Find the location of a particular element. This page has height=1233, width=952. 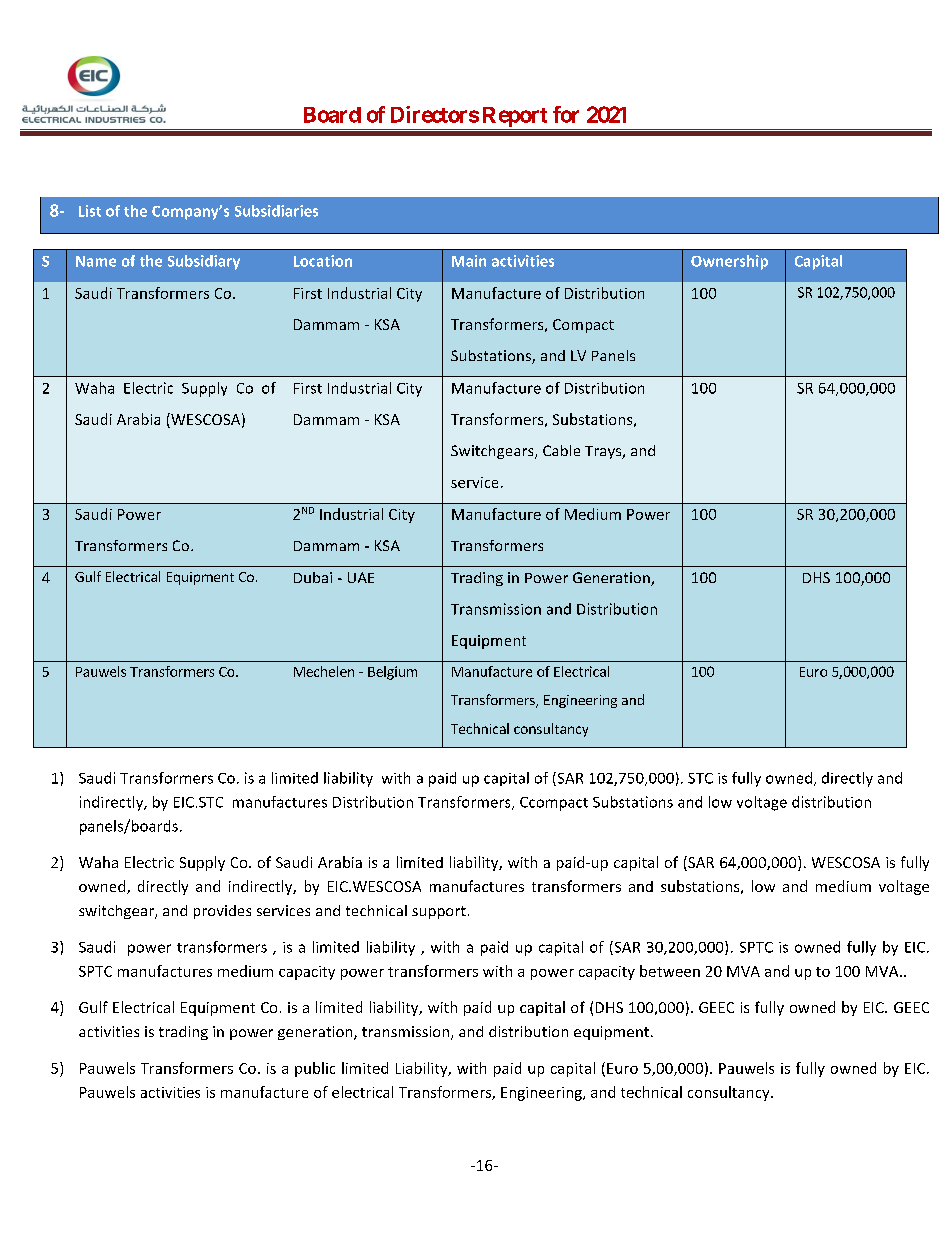

UAE is located at coordinates (361, 577).
